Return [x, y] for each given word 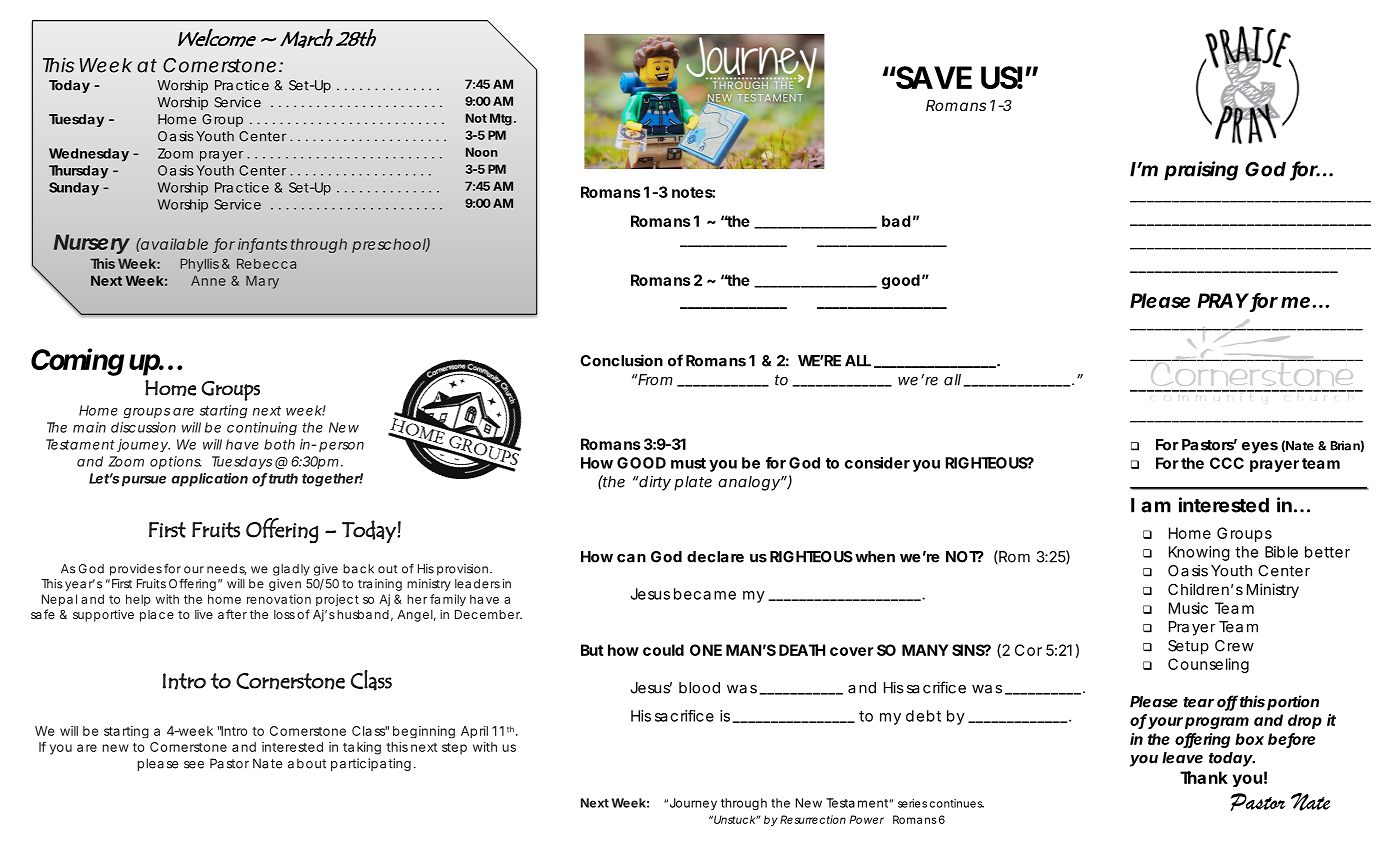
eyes [1260, 448]
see [194, 765]
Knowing [1199, 553]
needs [226, 569]
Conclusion [621, 360]
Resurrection [813, 819]
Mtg [501, 119]
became [705, 594]
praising [1201, 171]
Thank [1204, 777]
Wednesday [89, 155]
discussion [143, 427]
